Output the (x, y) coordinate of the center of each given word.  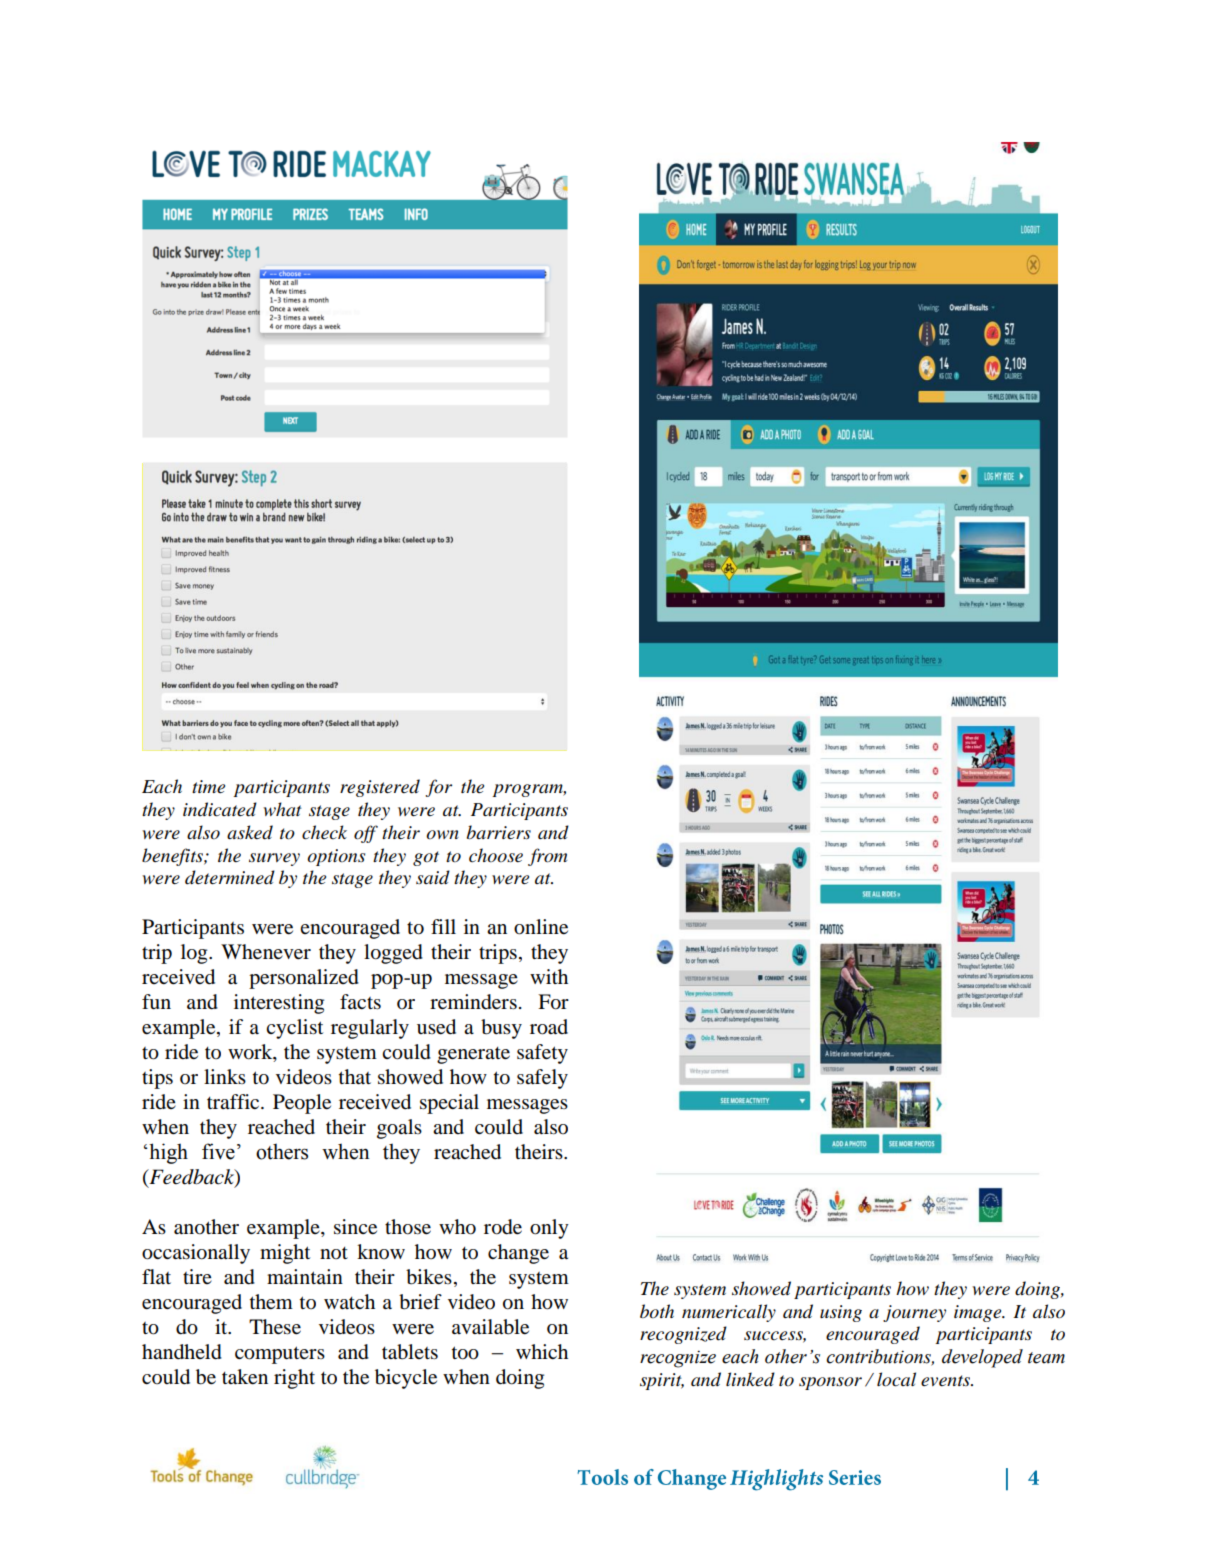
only (549, 1229)
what (282, 809)
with (549, 976)
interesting (279, 1004)
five (218, 1151)
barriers (499, 832)
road (549, 1027)
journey (914, 1313)
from (547, 857)
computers (280, 1355)
